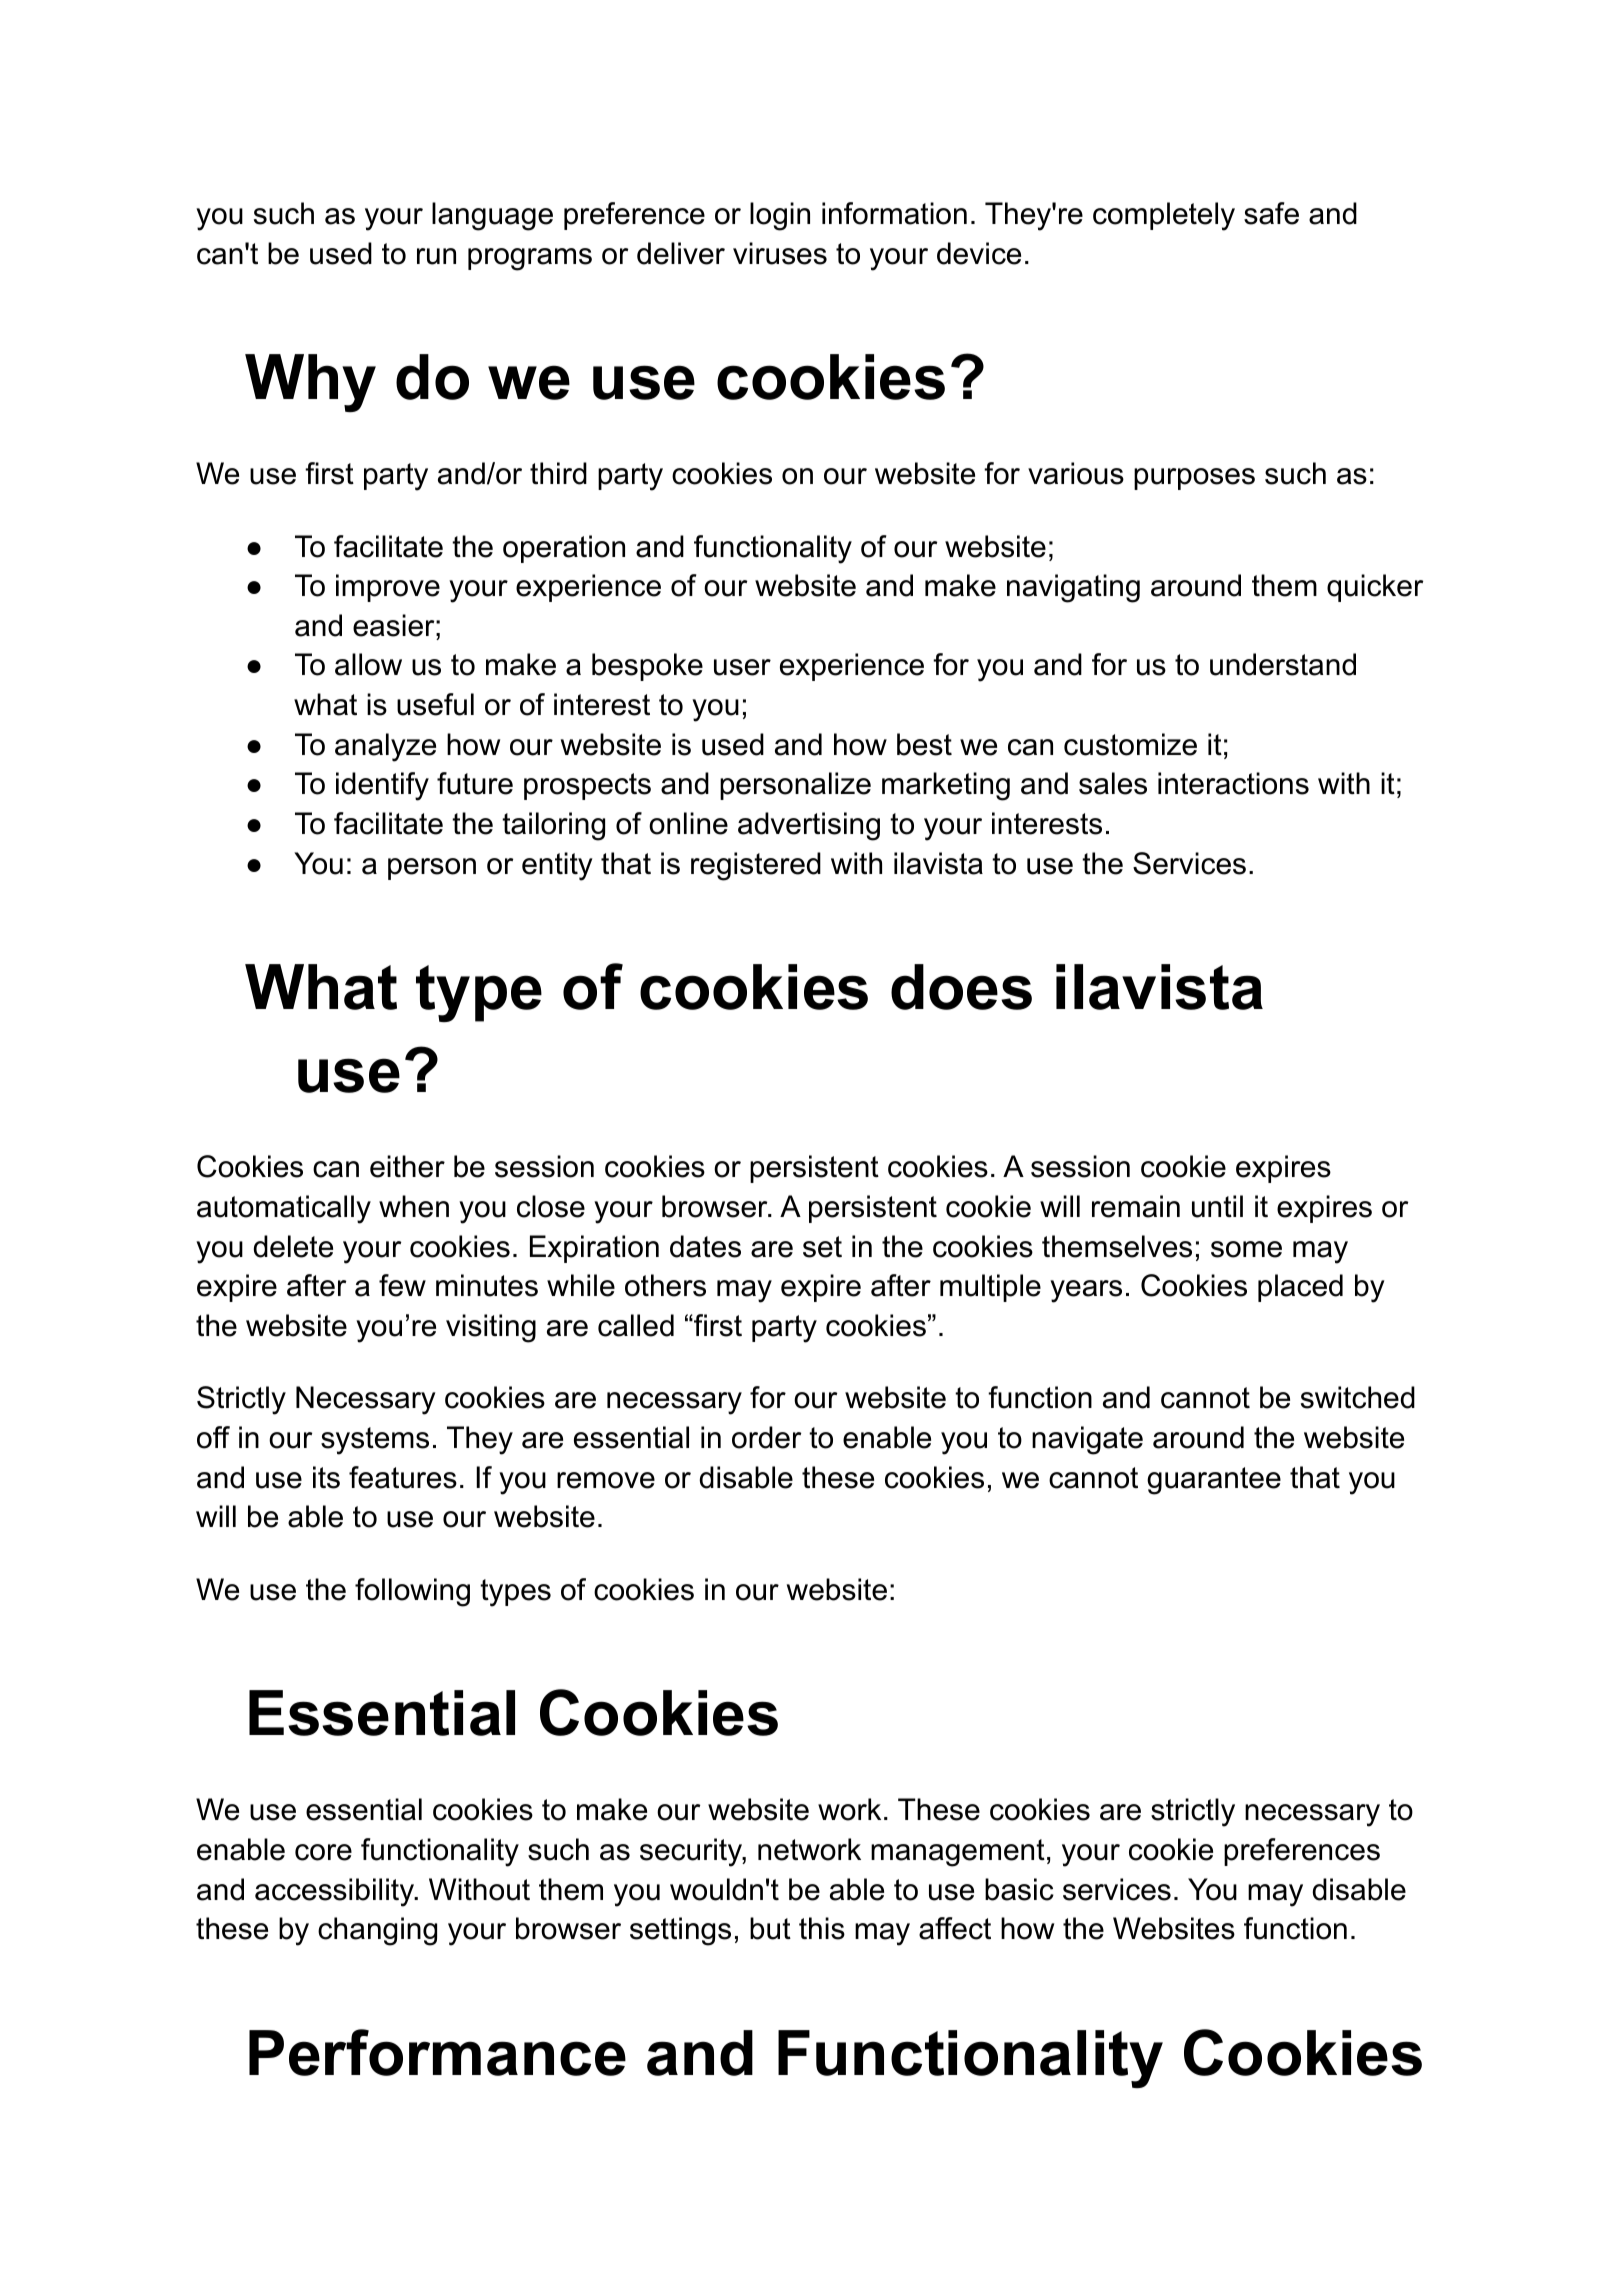 This page has height=2295, width=1624. Describe the element at coordinates (780, 253) in the page. I see `viruses` at that location.
